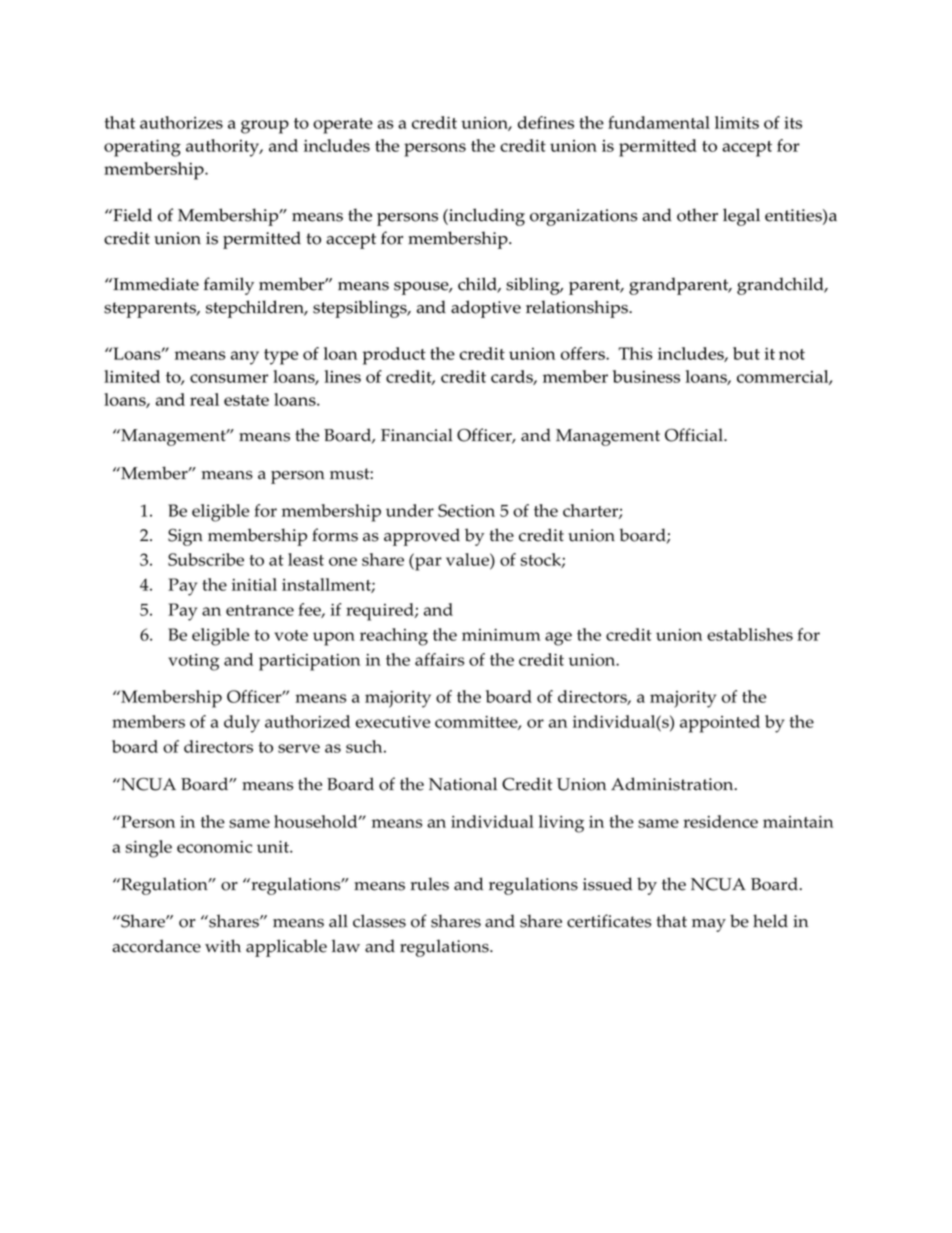 Image resolution: width=952 pixels, height=1233 pixels. Describe the element at coordinates (223, 946) in the page. I see `with` at that location.
